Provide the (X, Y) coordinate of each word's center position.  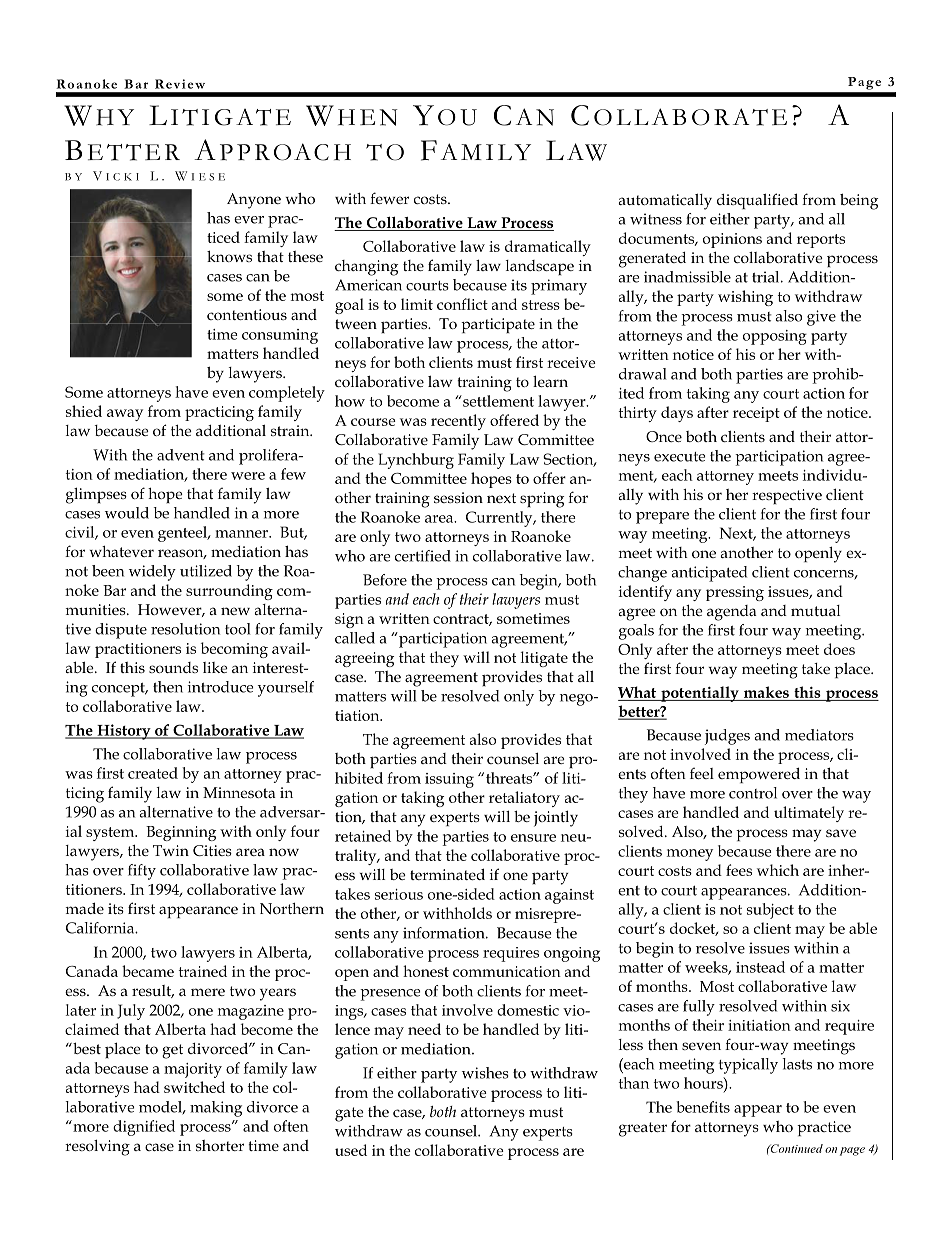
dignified (144, 1128)
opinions (732, 240)
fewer (389, 198)
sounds (173, 667)
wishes (485, 1073)
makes (766, 693)
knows (229, 256)
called (355, 638)
